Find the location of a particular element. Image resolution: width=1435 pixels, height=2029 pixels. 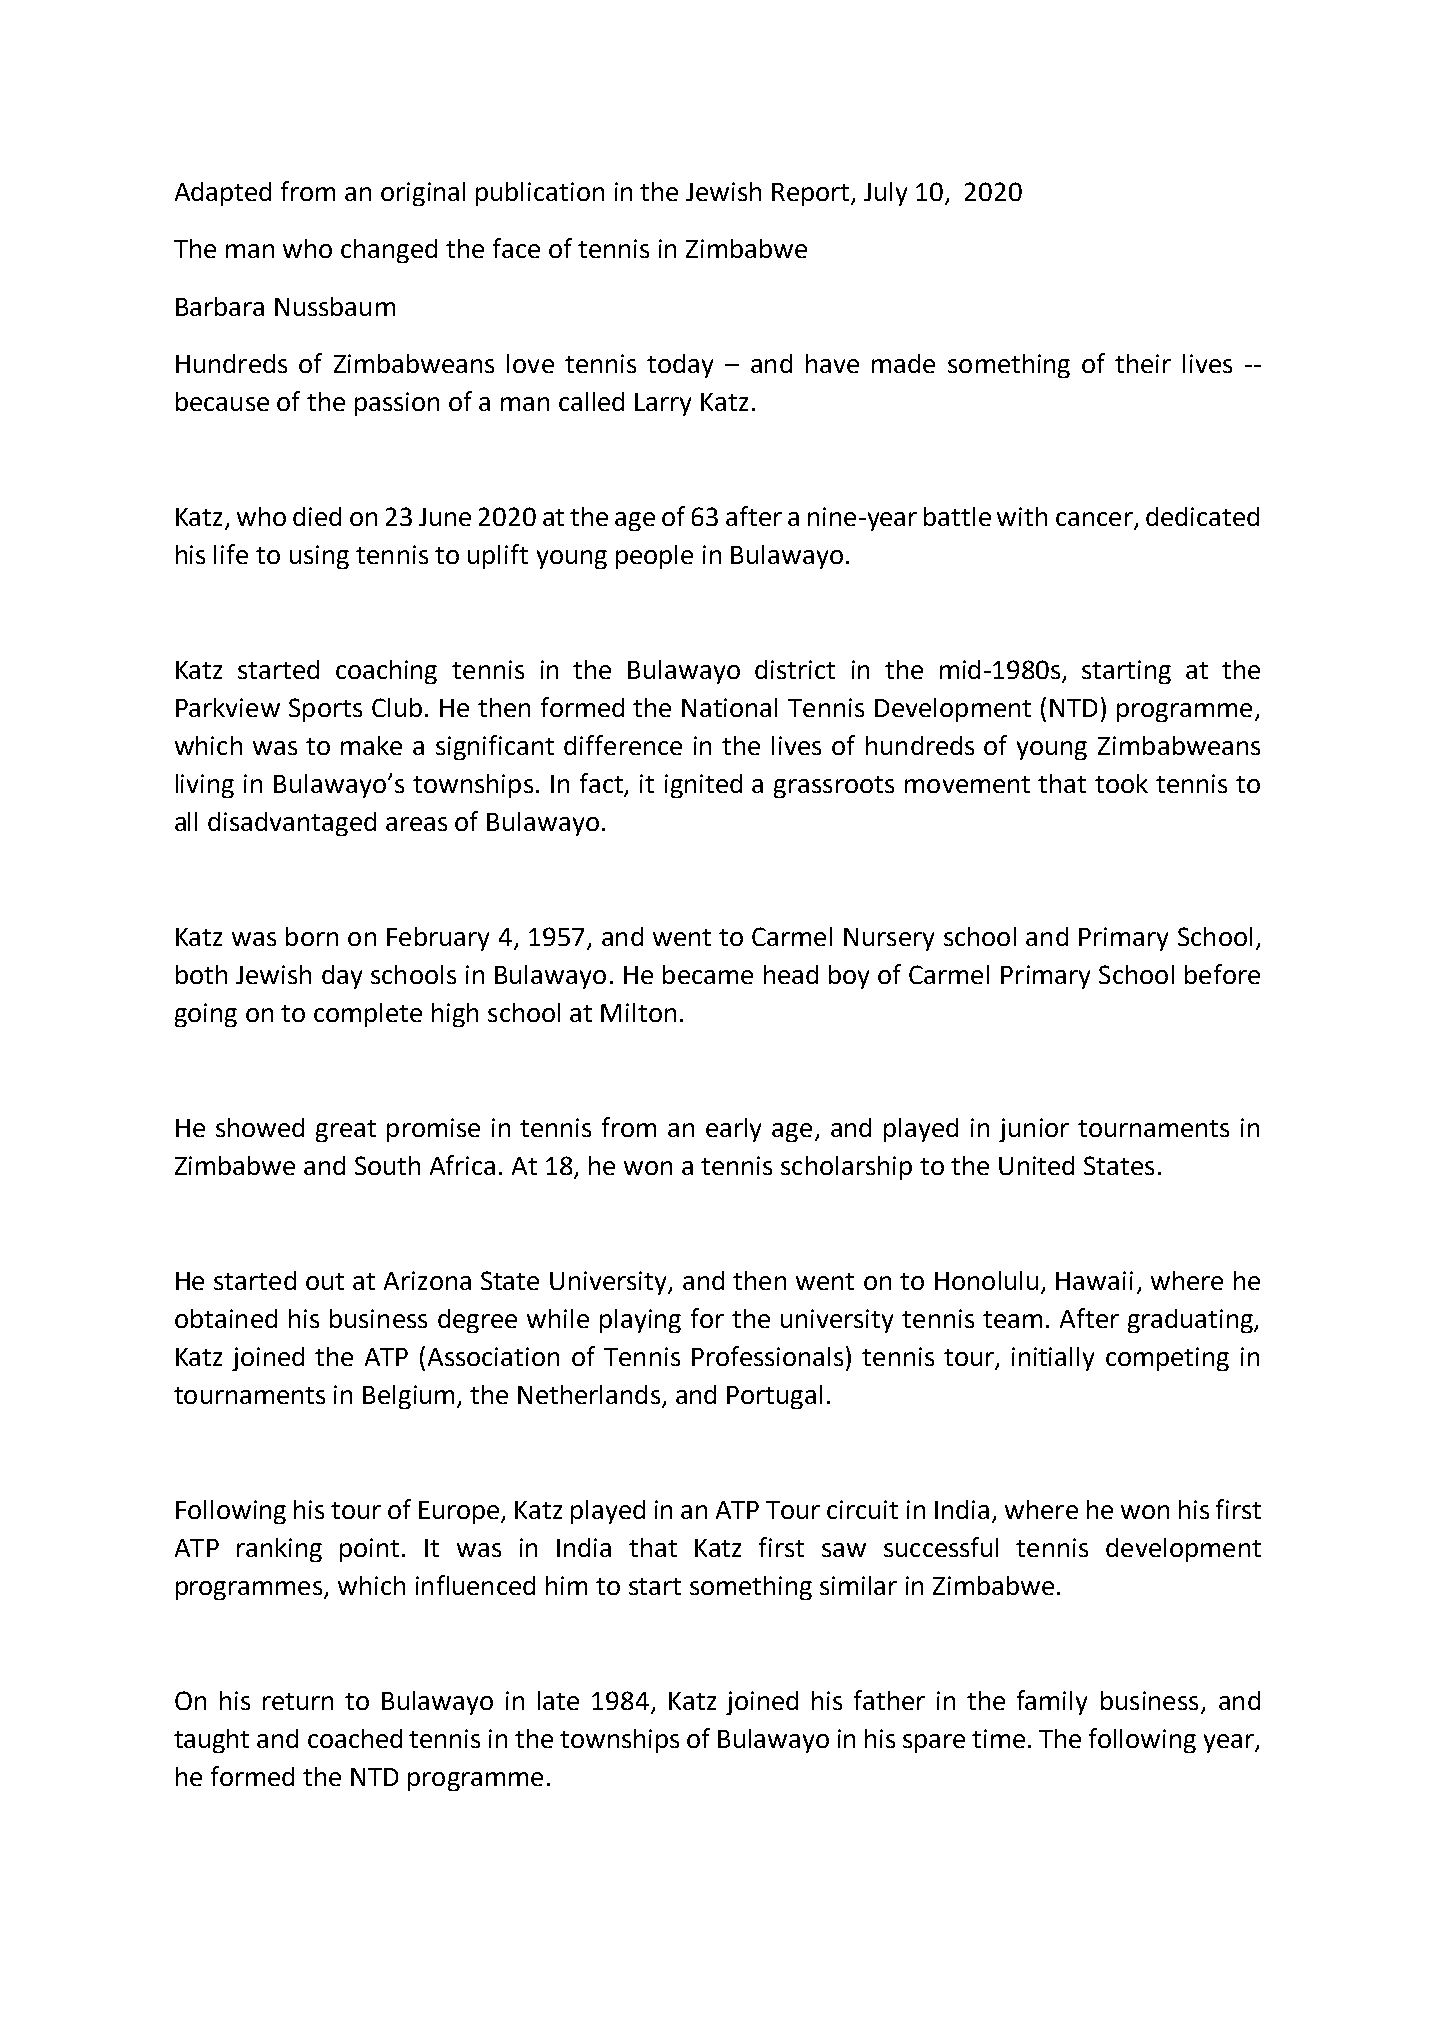

disadvantaged is located at coordinates (292, 824).
